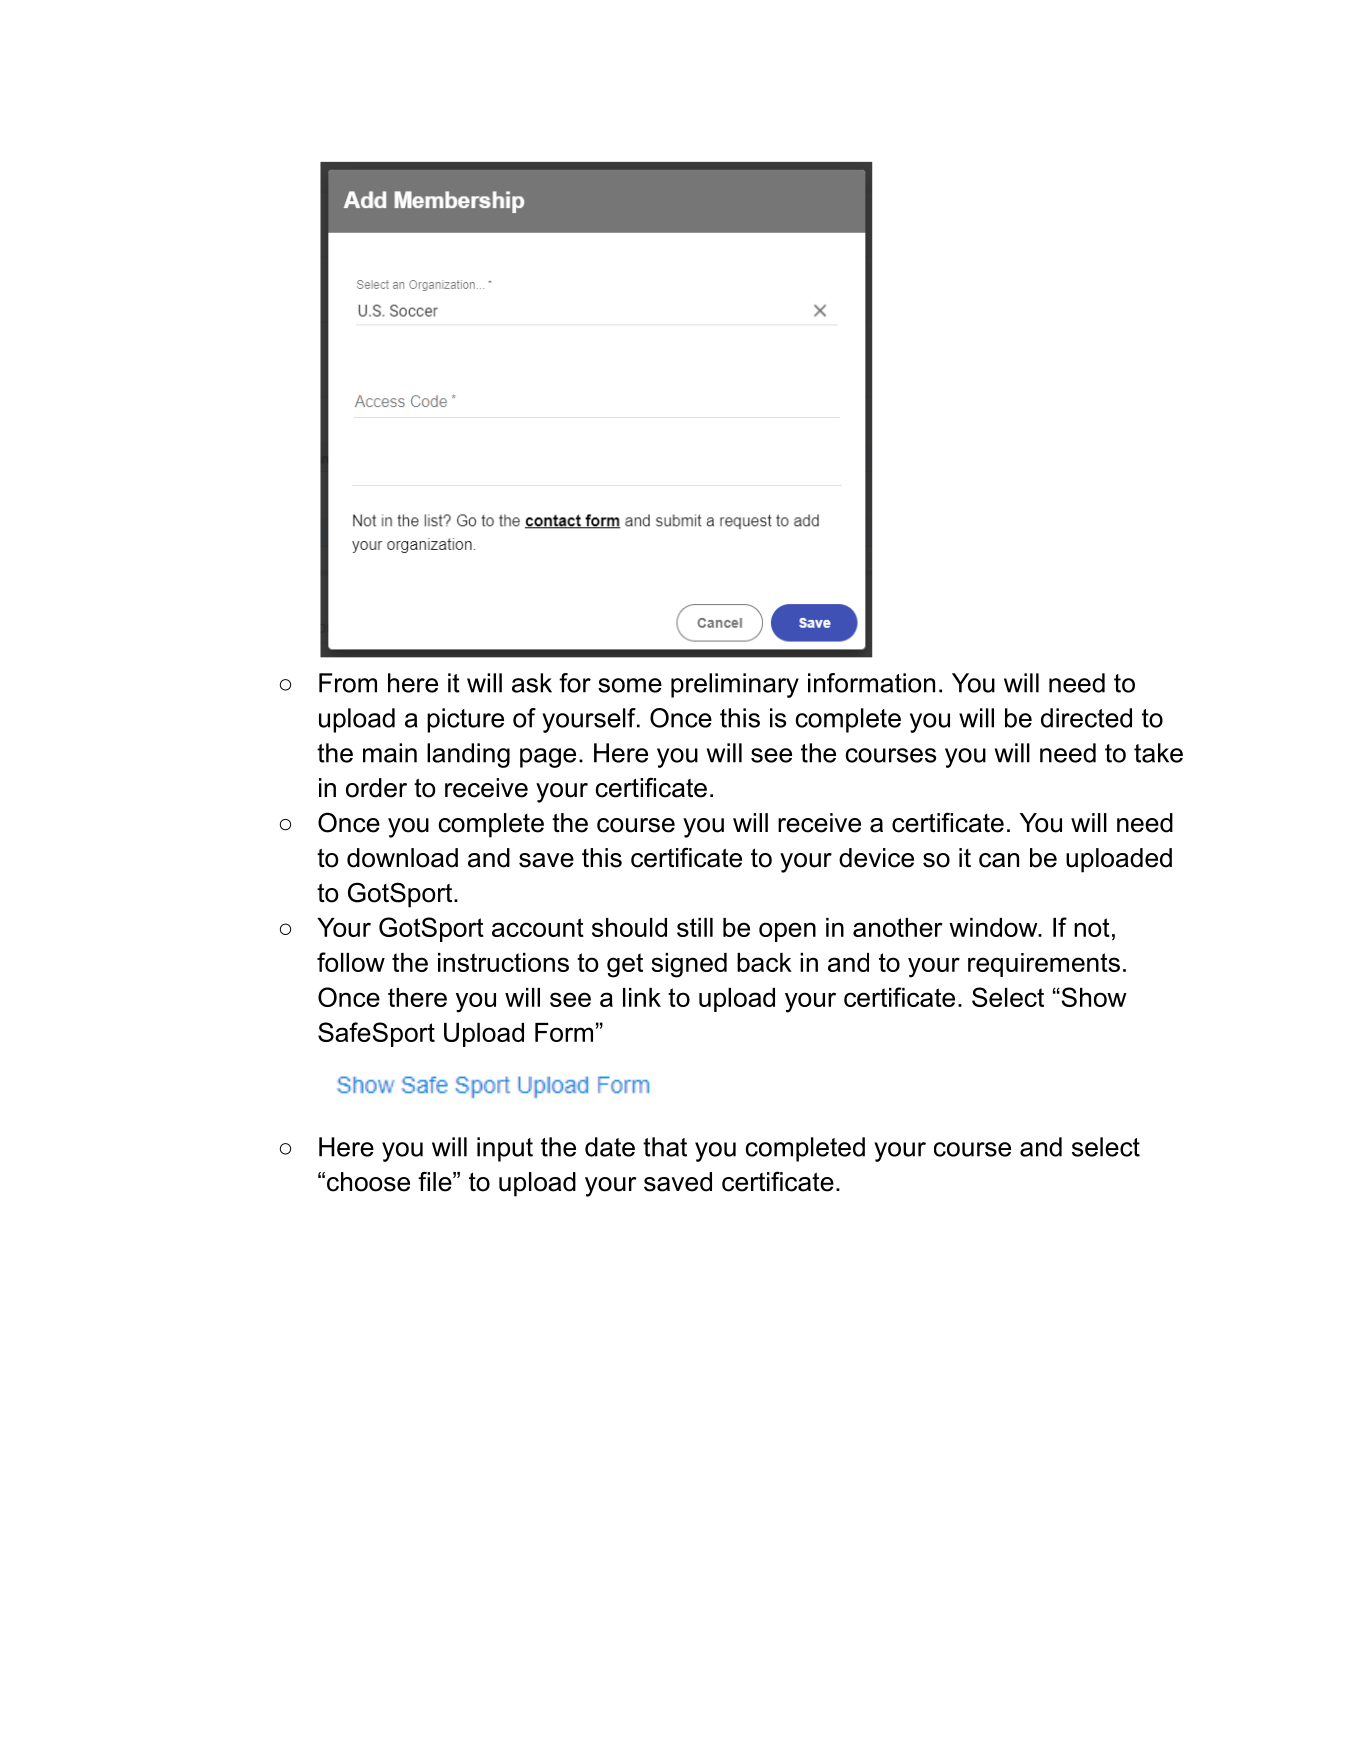 This document has height=1744, width=1348. Describe the element at coordinates (787, 932) in the document. I see `open` at that location.
